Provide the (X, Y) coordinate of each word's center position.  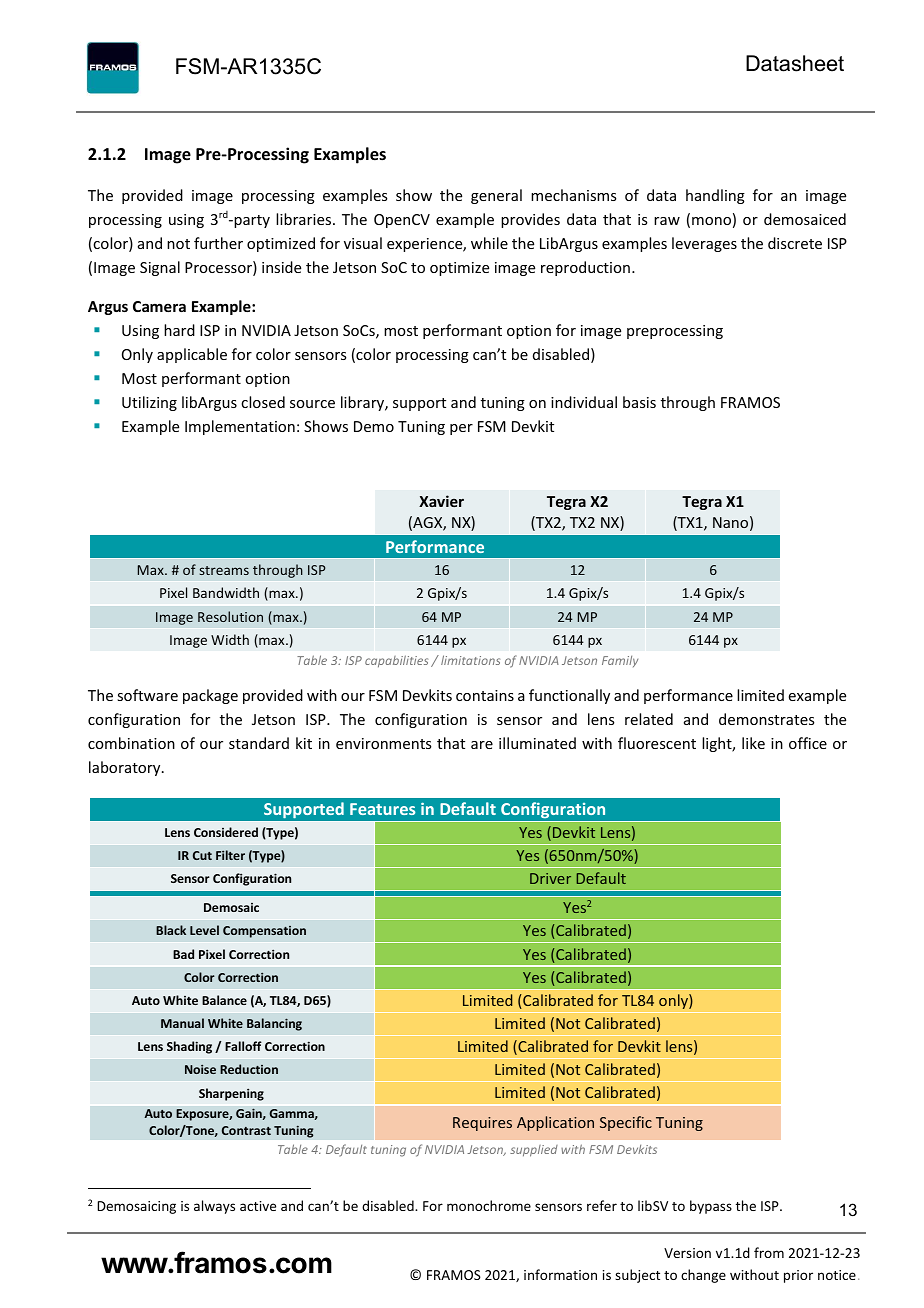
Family (620, 661)
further (218, 243)
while (489, 243)
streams (224, 570)
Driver (550, 878)
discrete (795, 243)
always (214, 1207)
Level (204, 930)
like (753, 743)
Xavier (441, 501)
